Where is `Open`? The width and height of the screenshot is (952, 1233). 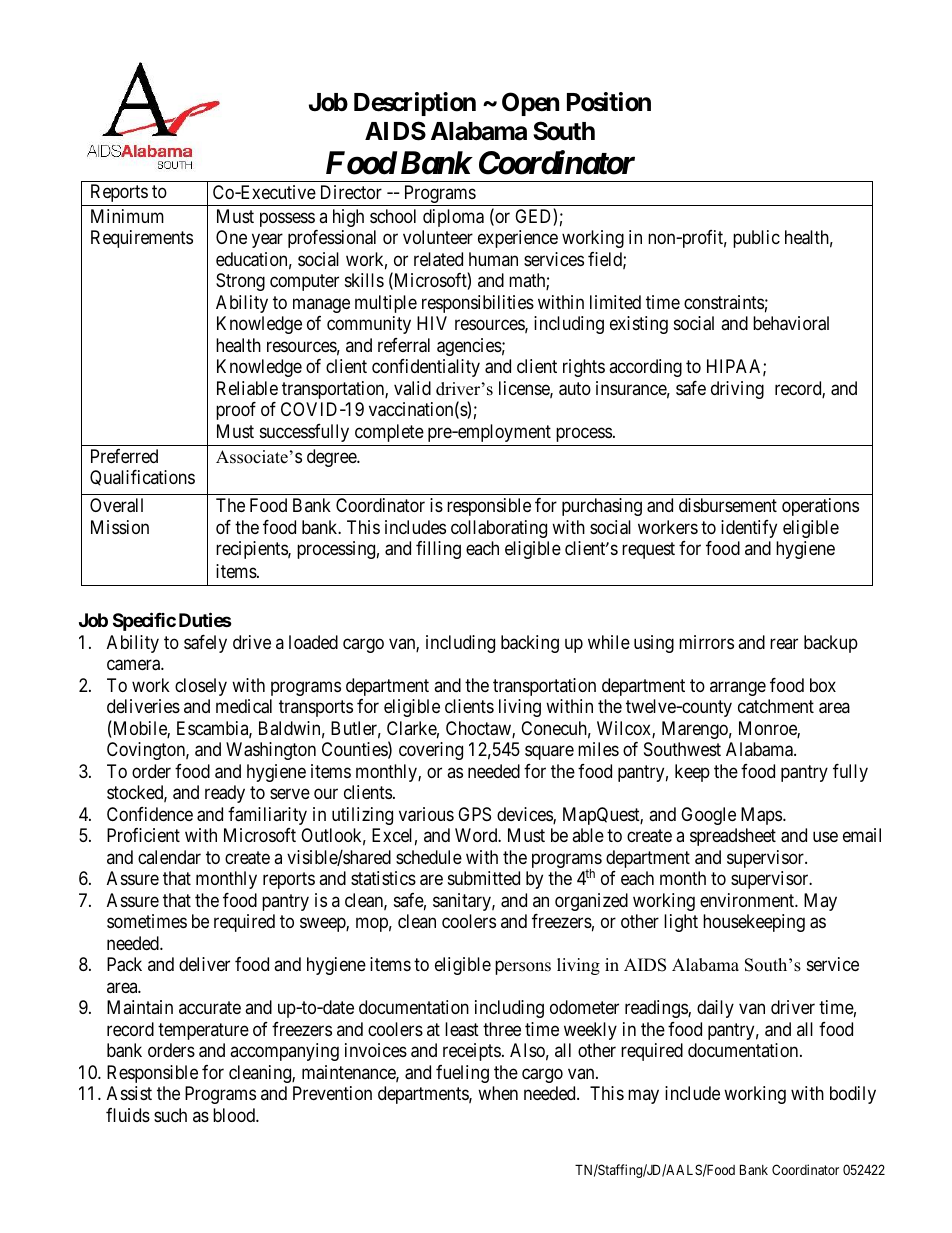 Open is located at coordinates (530, 104).
